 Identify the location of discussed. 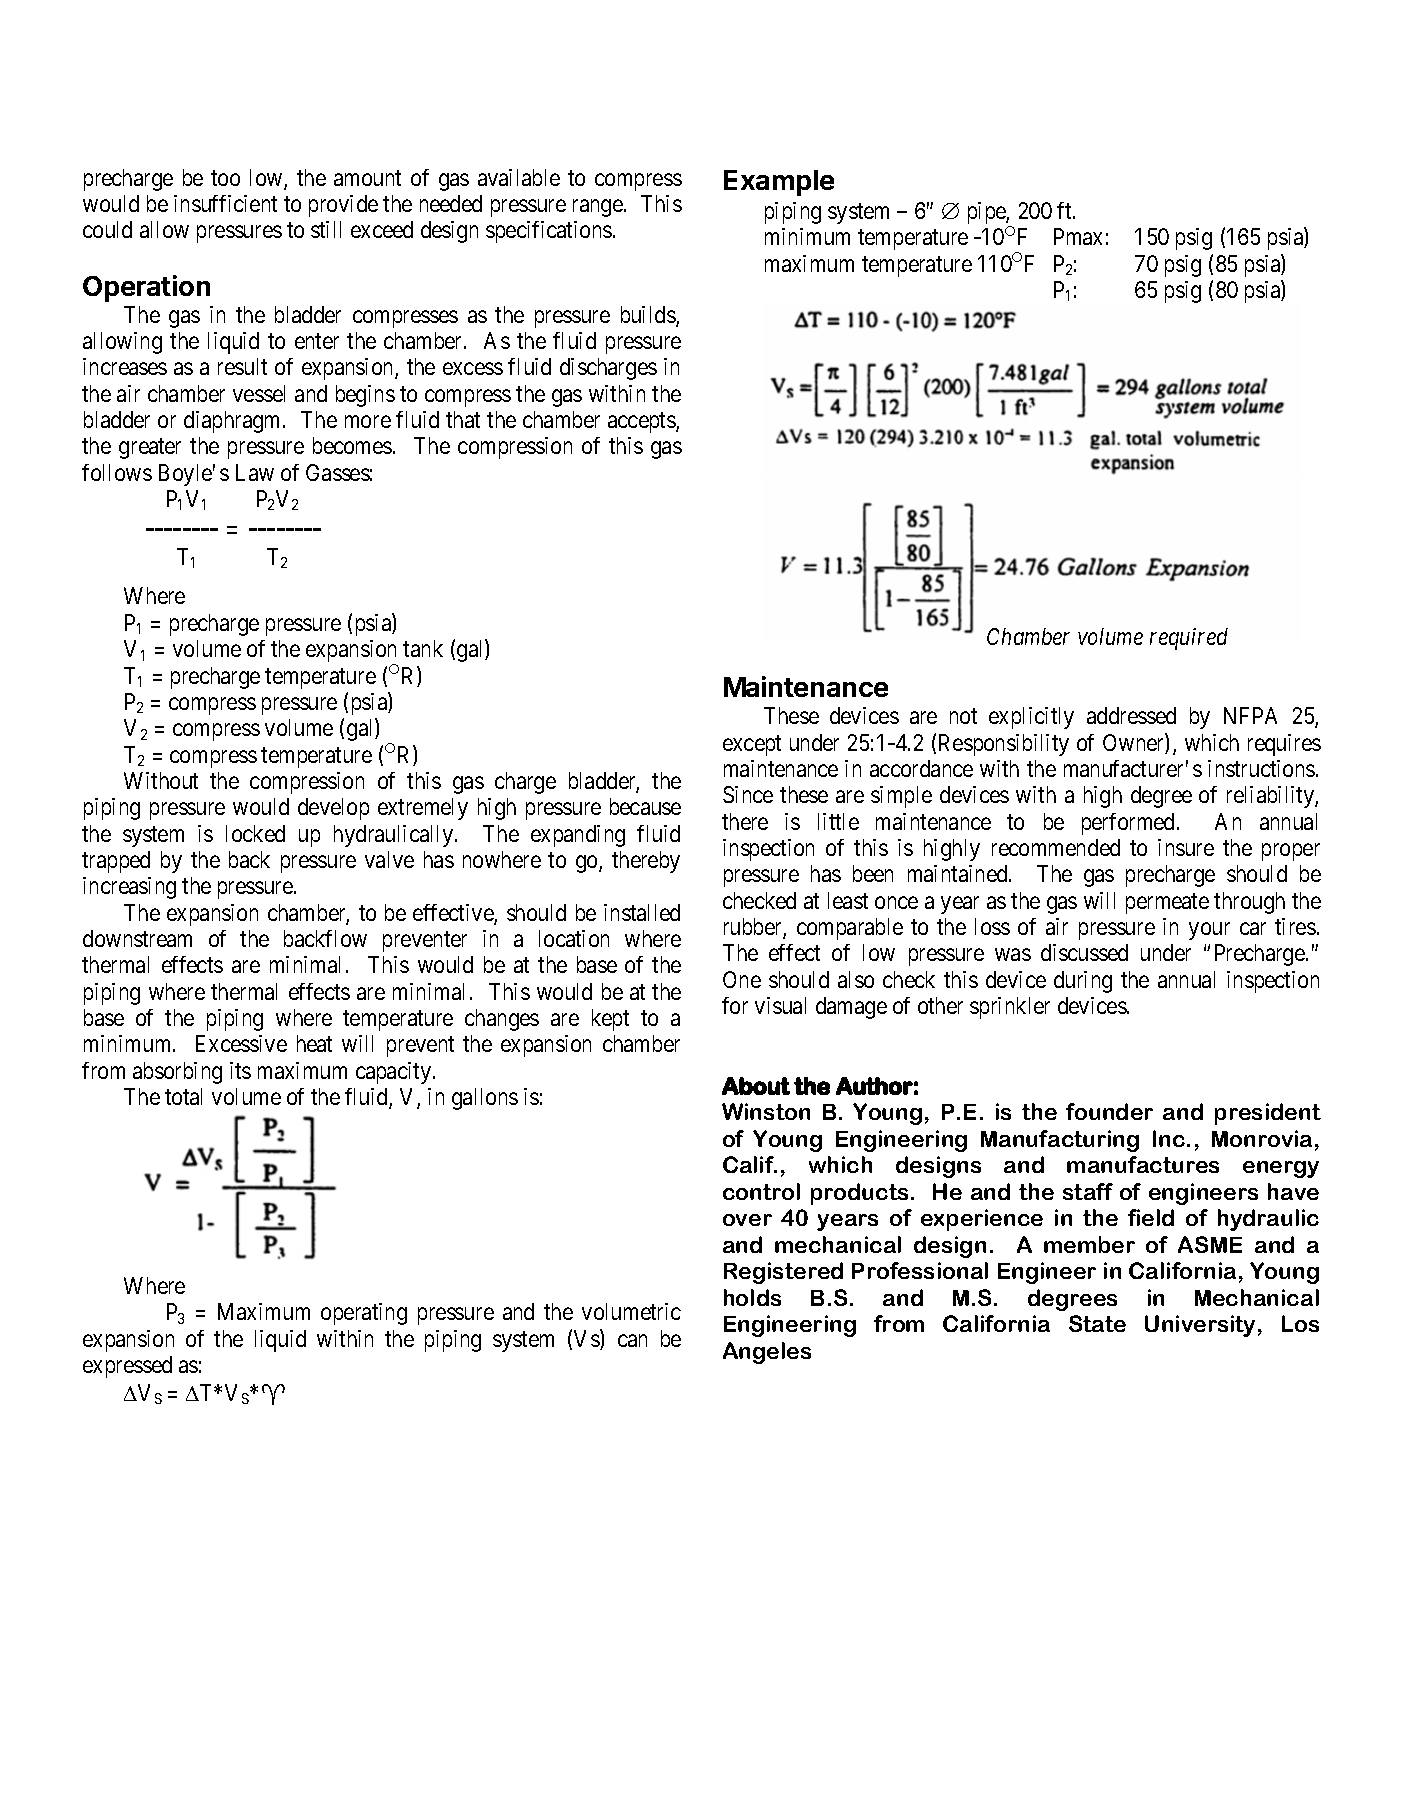
(1084, 952).
